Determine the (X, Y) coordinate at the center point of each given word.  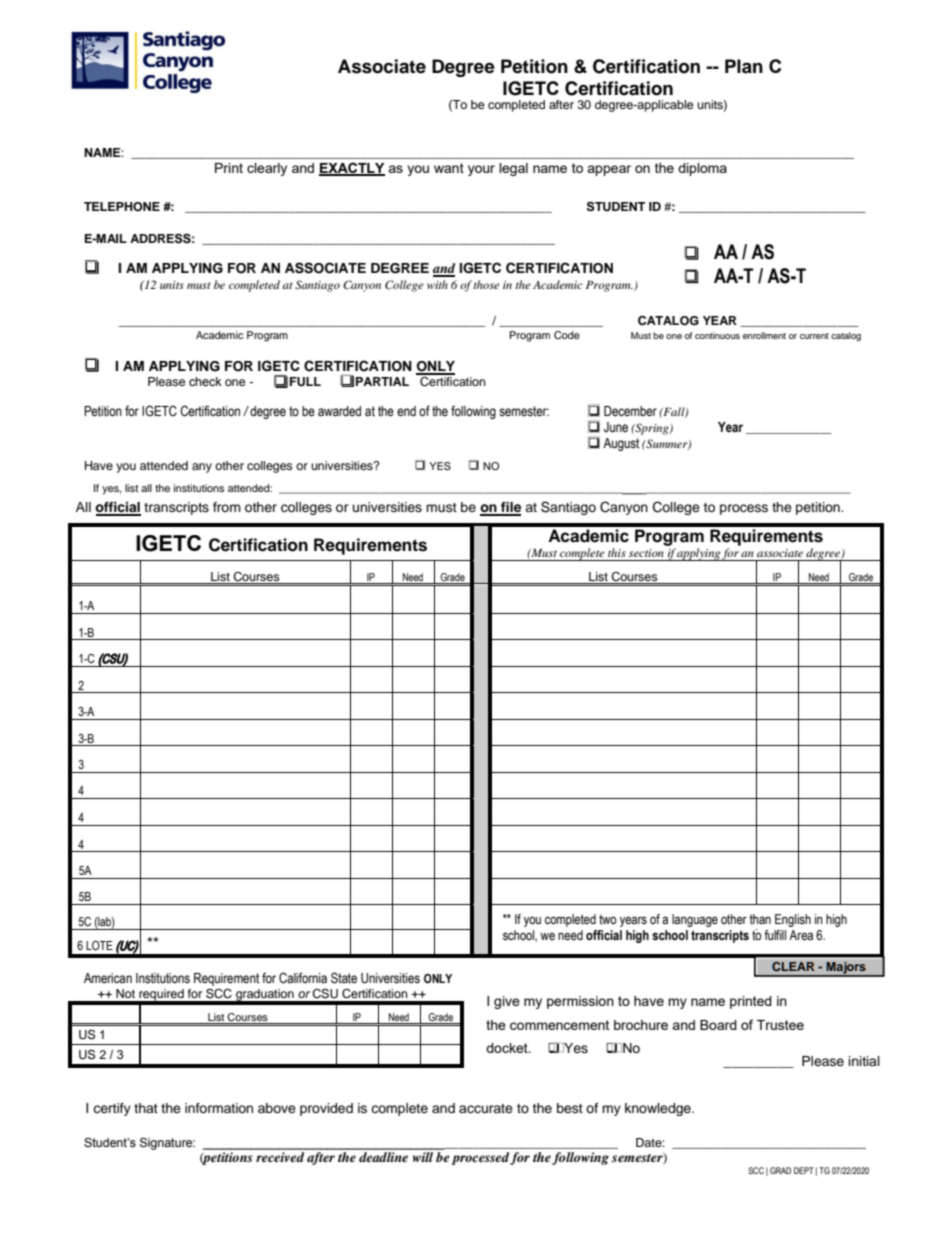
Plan (744, 66)
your (481, 170)
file (510, 508)
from (227, 507)
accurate (486, 1108)
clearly (267, 169)
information (219, 1108)
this (617, 552)
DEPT (804, 1170)
